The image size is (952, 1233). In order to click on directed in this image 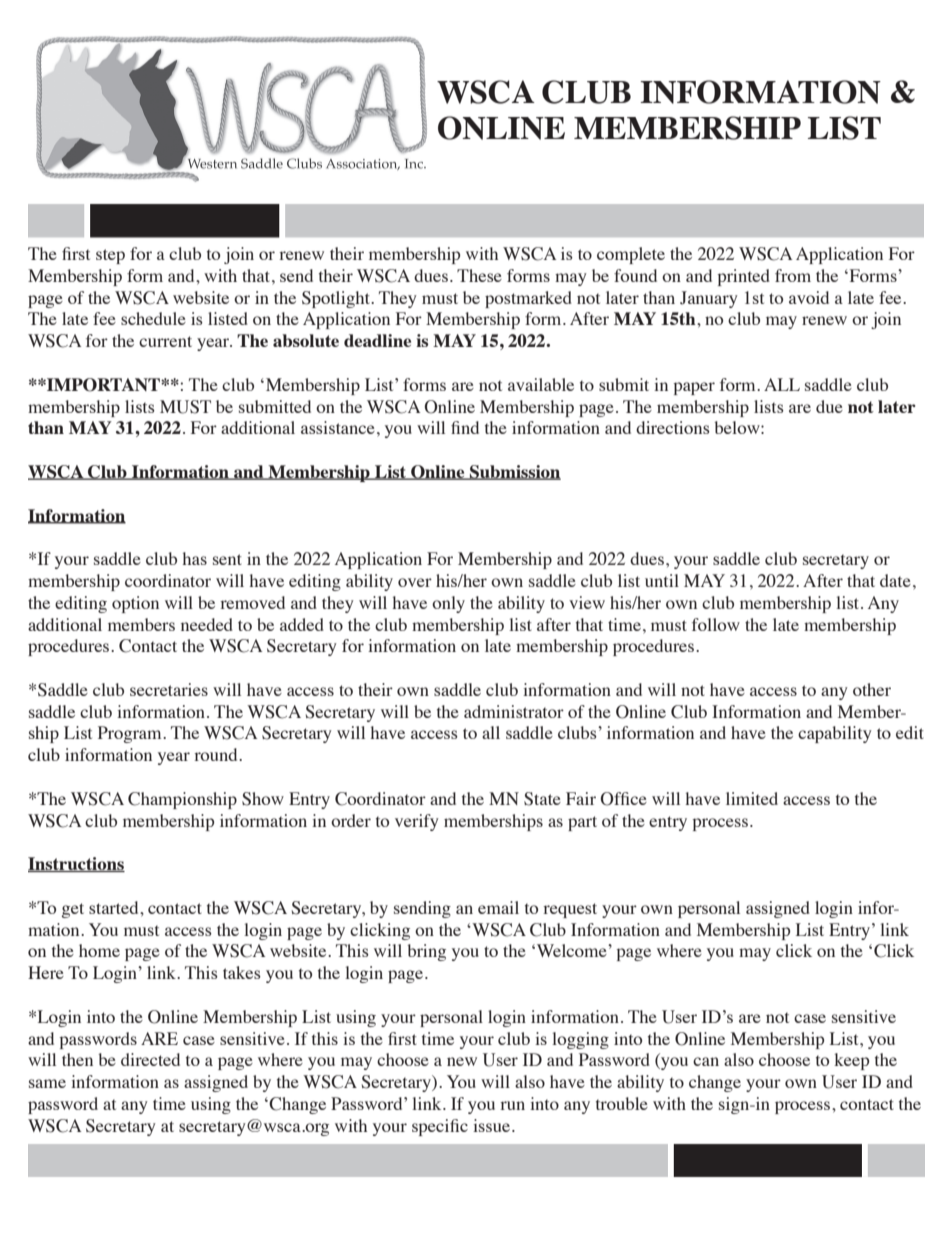, I will do `click(150, 1059)`.
